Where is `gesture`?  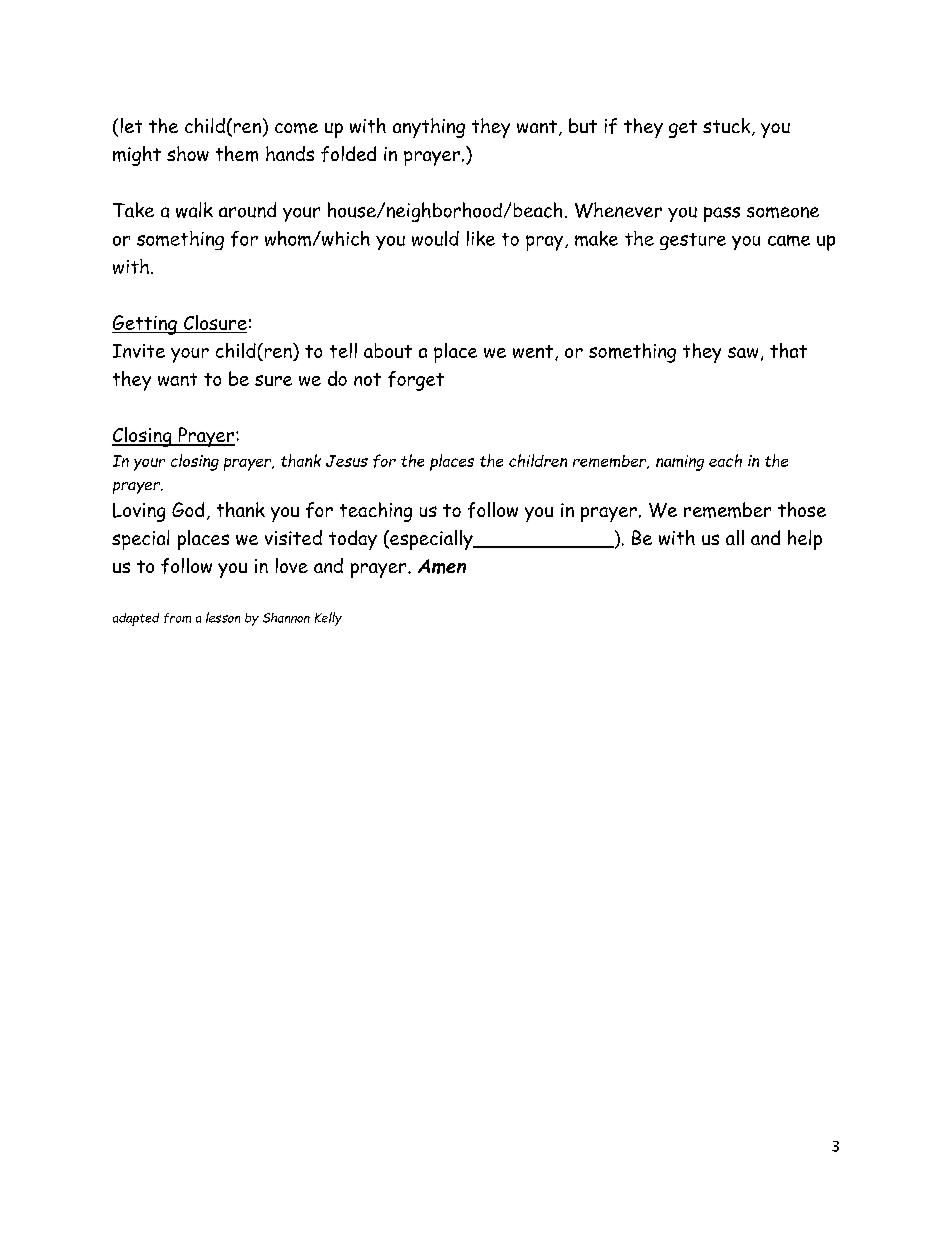
gesture is located at coordinates (693, 241).
